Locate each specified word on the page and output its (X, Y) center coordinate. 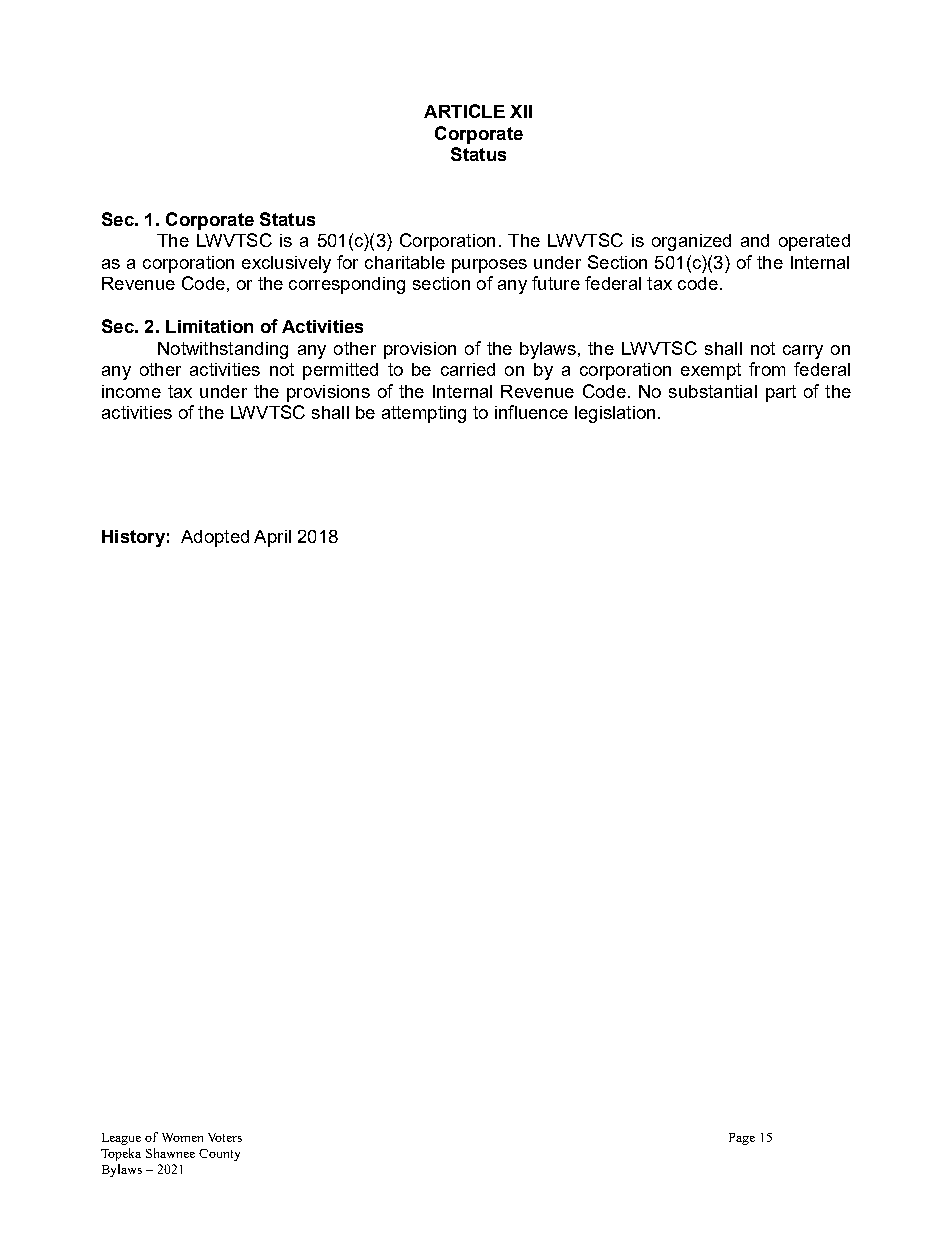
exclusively (286, 264)
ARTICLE (464, 111)
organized (691, 242)
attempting (424, 414)
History (133, 538)
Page (742, 1139)
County (219, 1155)
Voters (225, 1137)
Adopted (215, 538)
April (272, 538)
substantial (713, 391)
